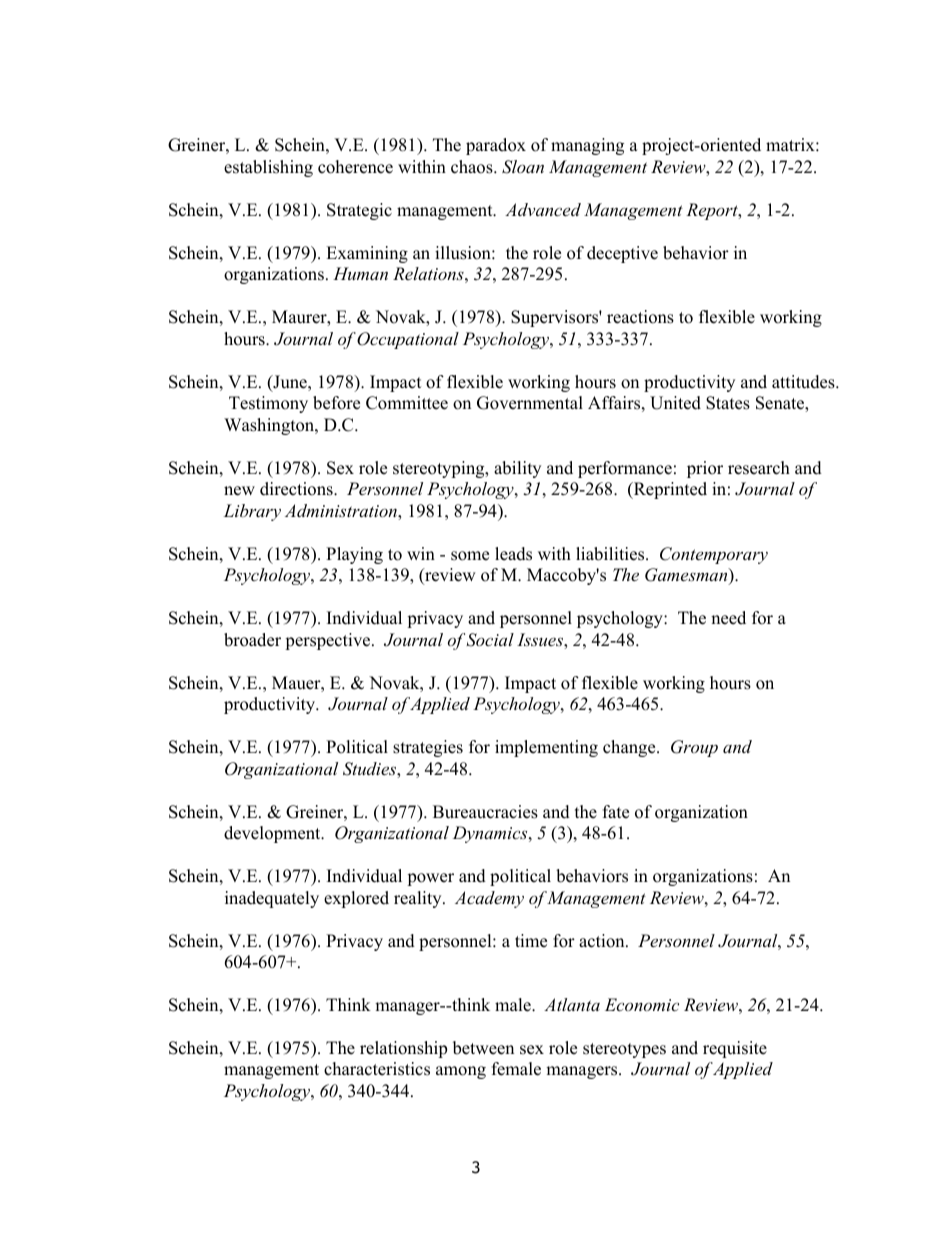 Image resolution: width=952 pixels, height=1233 pixels. What do you see at coordinates (728, 618) in the document?
I see `need` at bounding box center [728, 618].
